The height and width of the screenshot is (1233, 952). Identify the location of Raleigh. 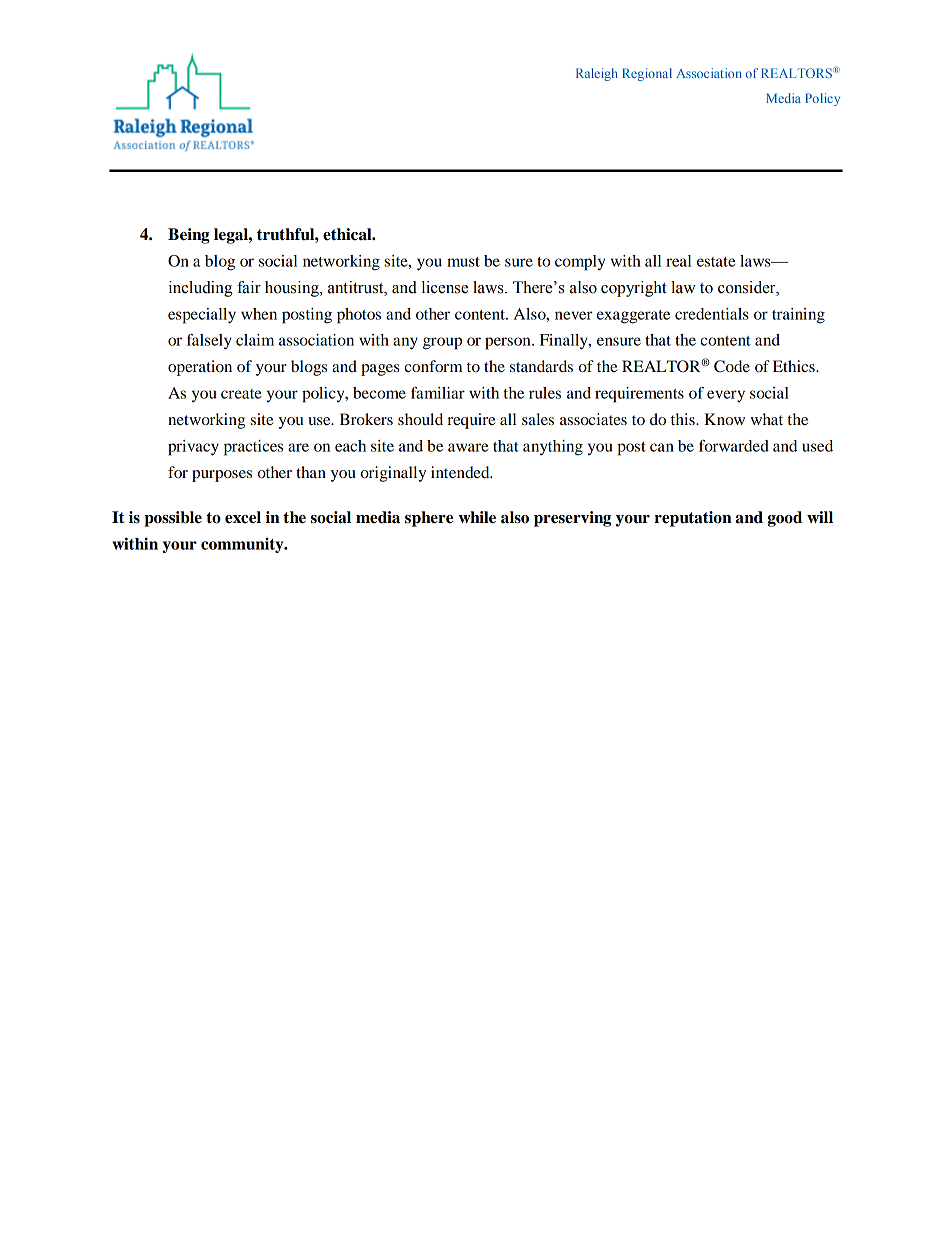
(597, 74).
